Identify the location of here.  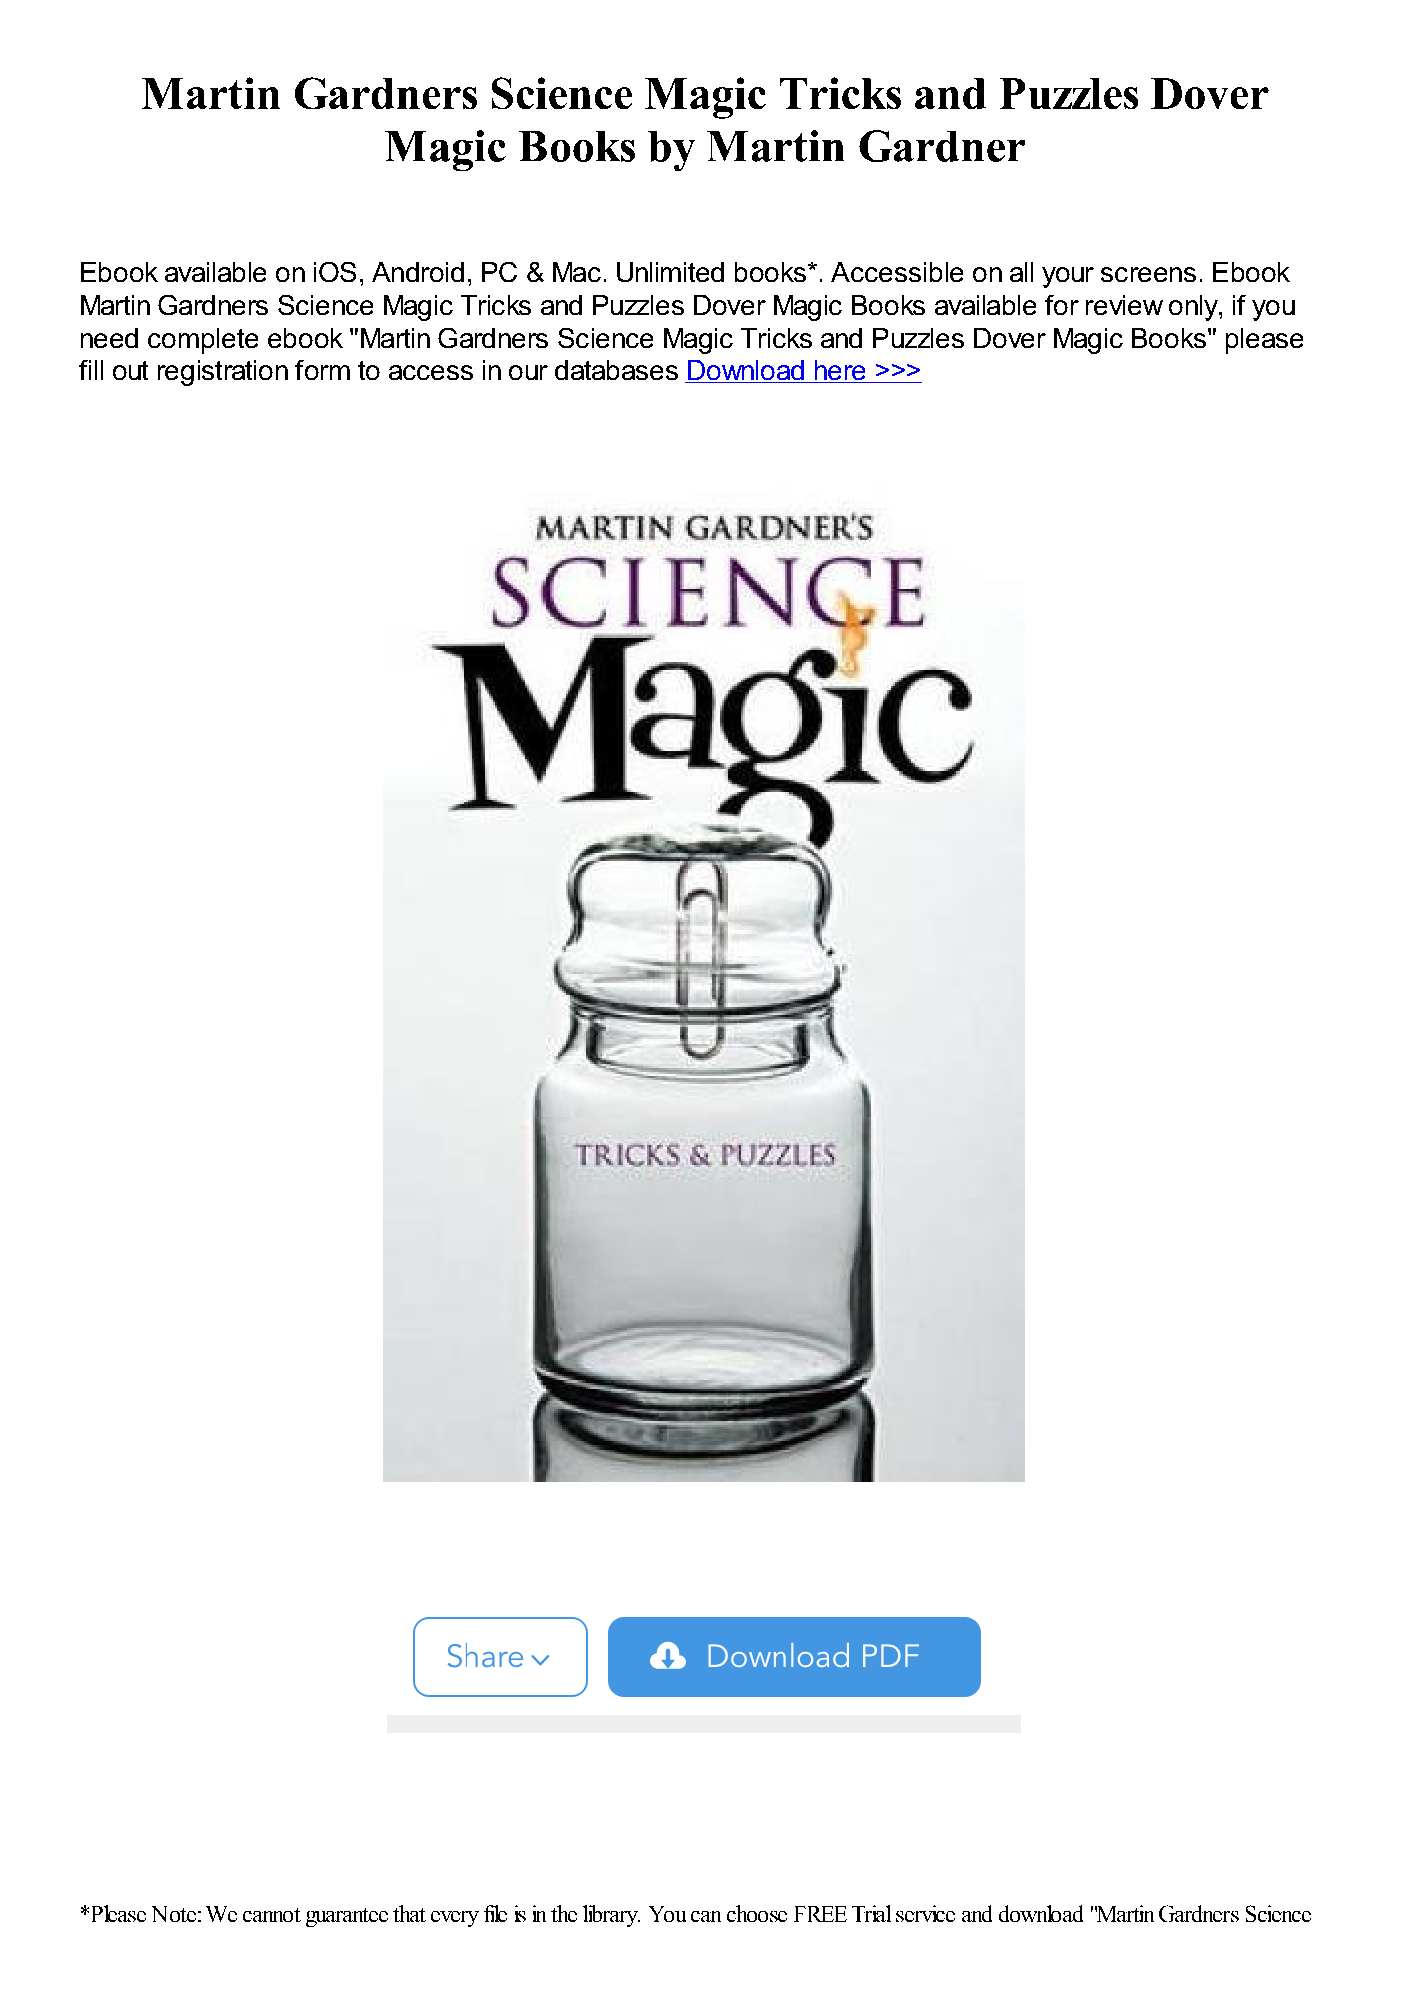
(840, 371).
